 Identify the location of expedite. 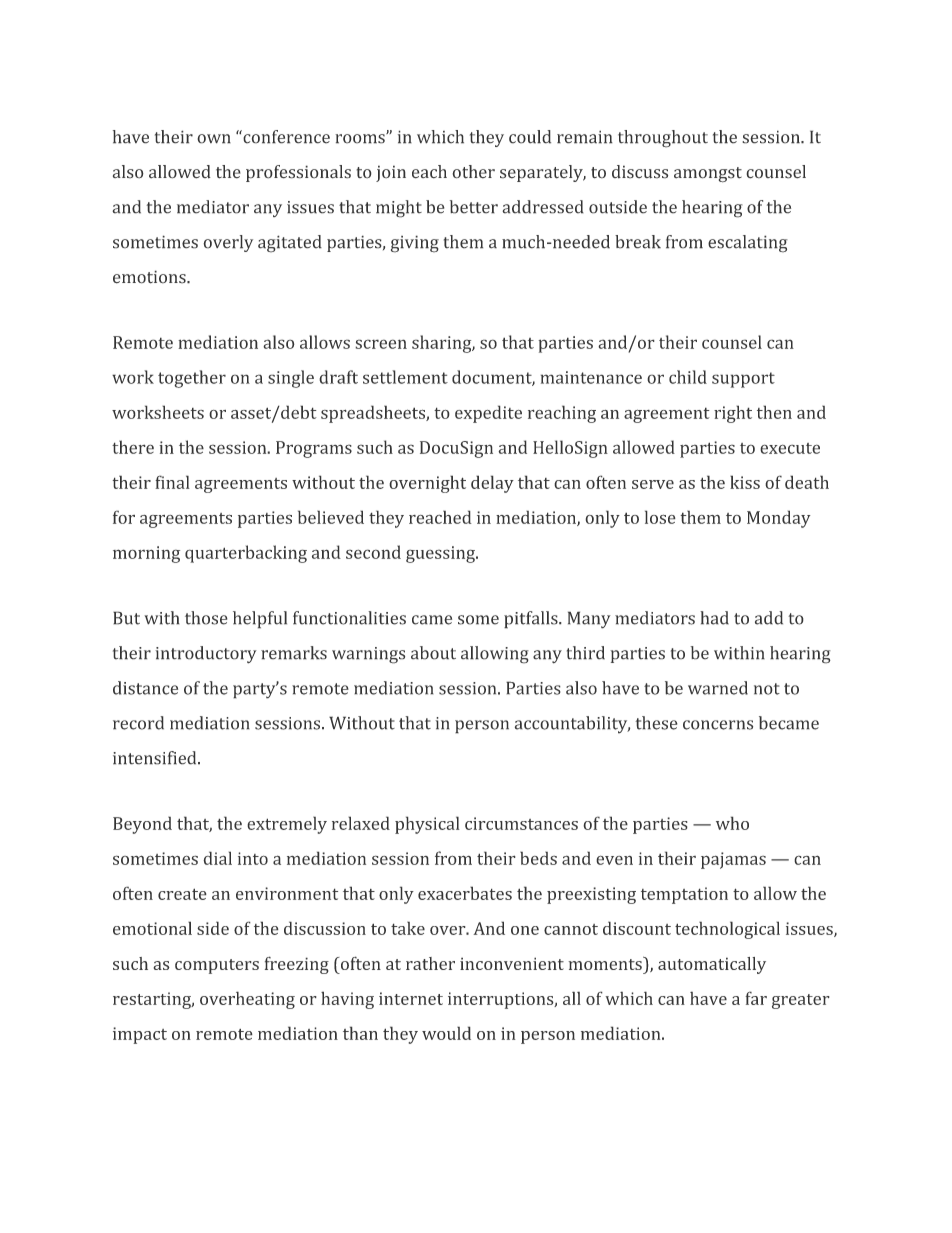
(488, 414).
